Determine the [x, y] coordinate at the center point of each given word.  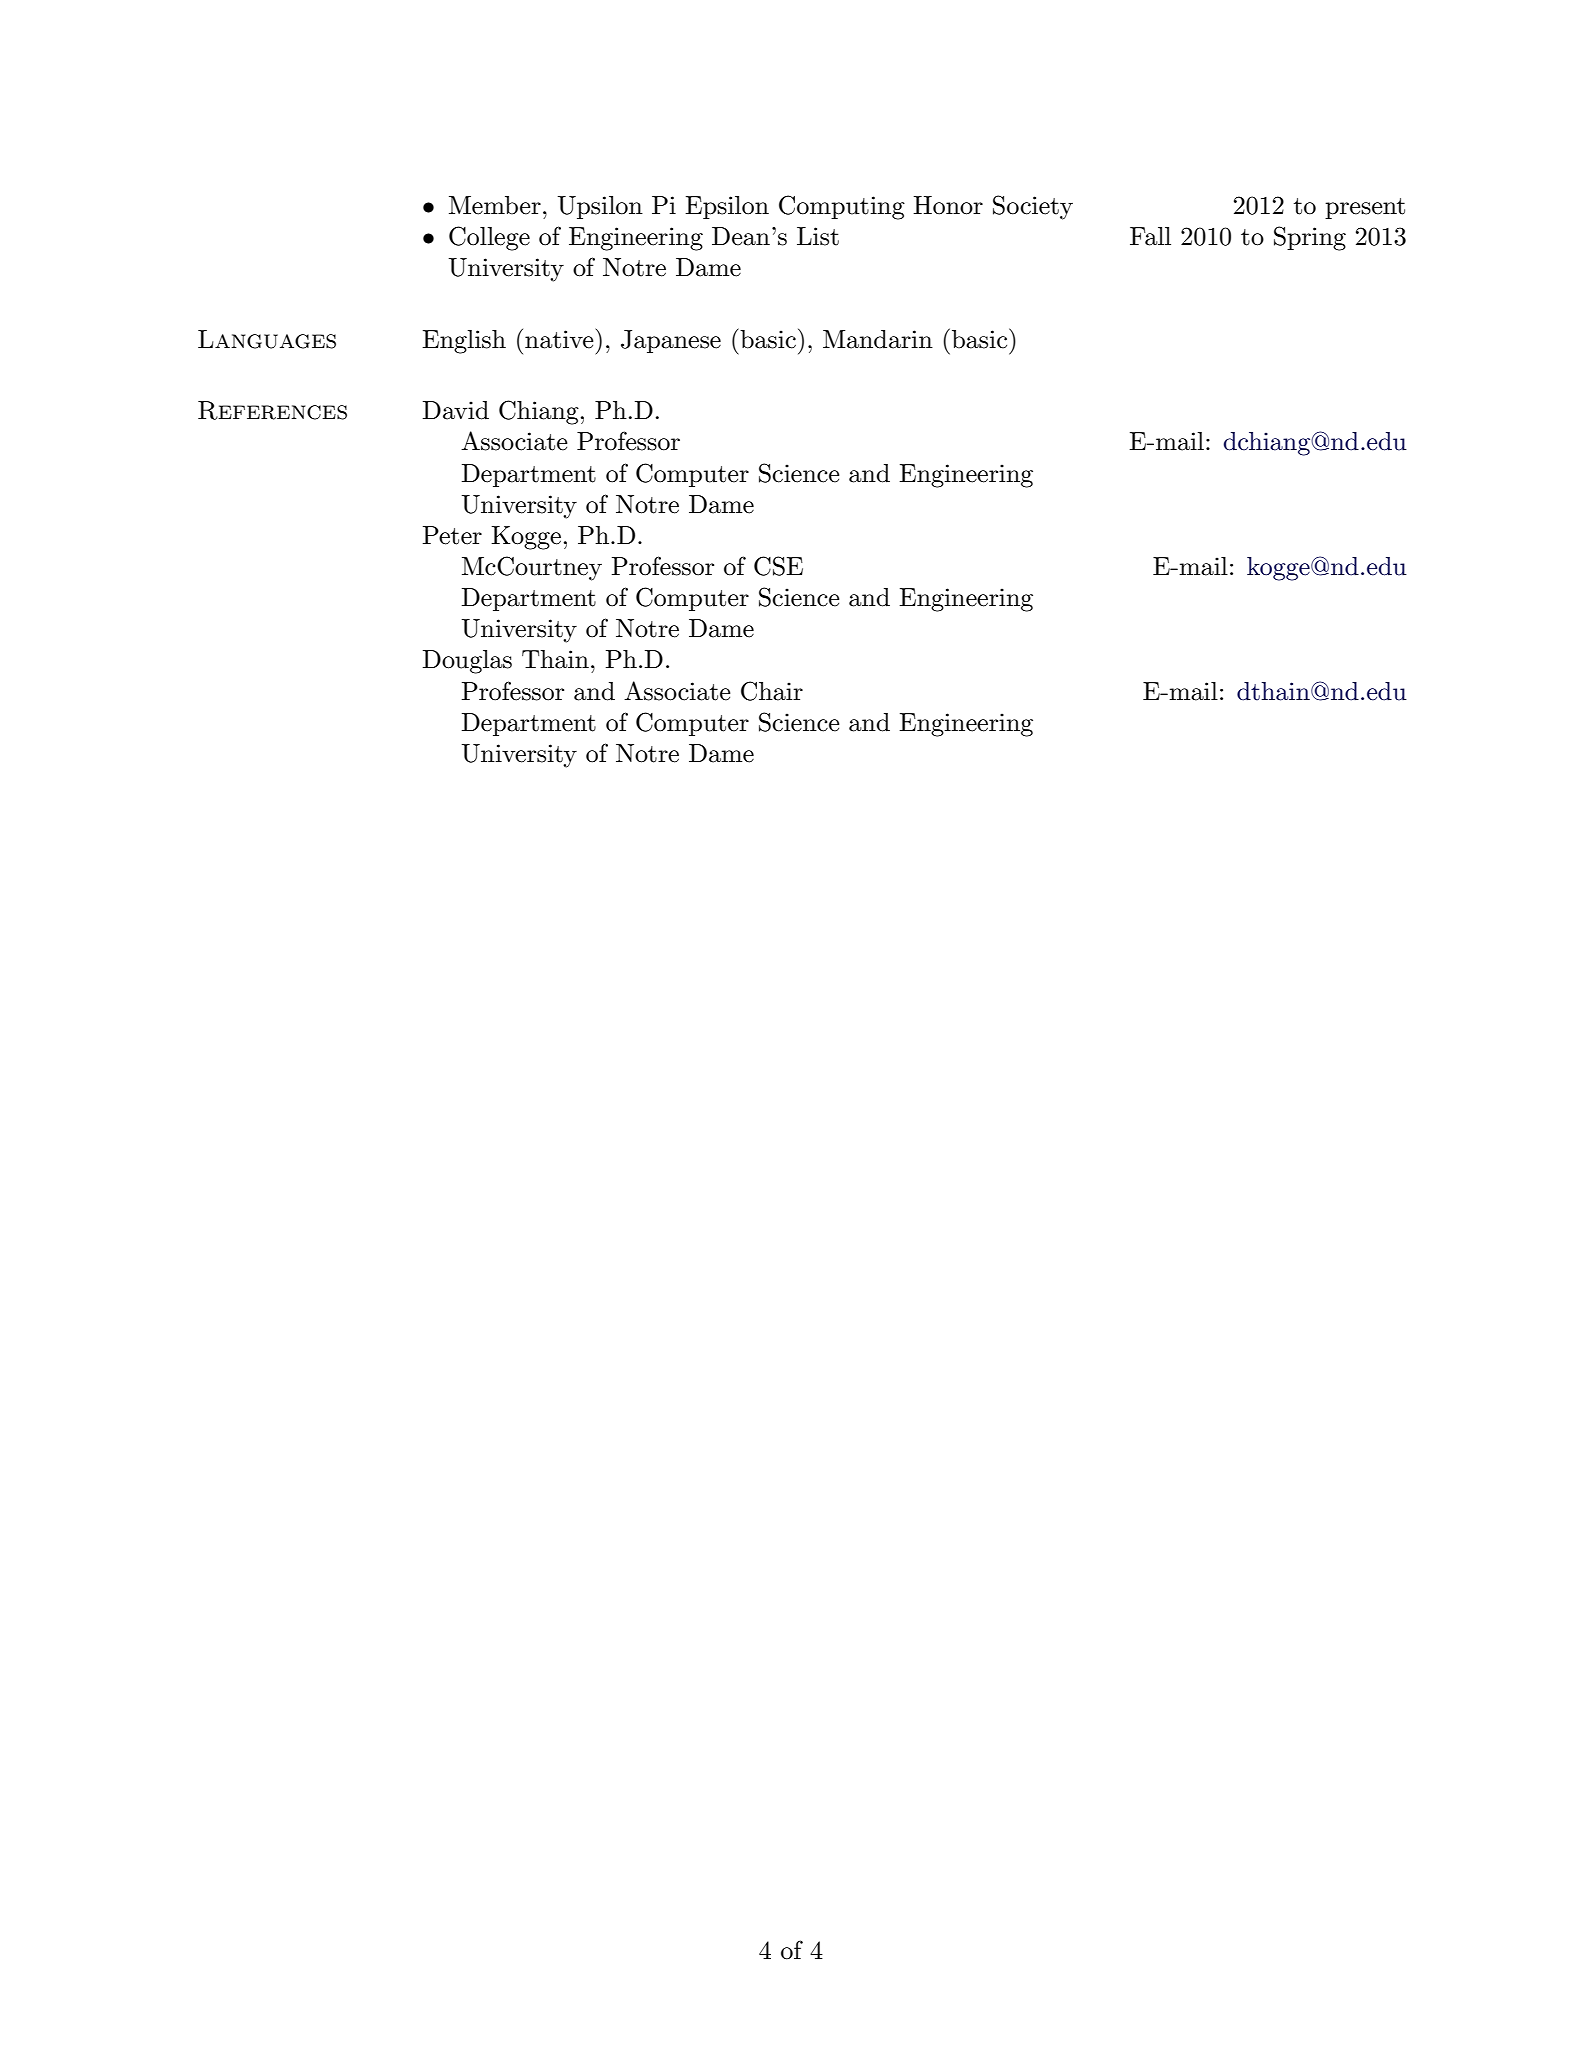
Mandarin [878, 339]
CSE [778, 566]
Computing [842, 207]
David [456, 410]
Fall [1150, 236]
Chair [772, 691]
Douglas [467, 662]
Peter [452, 535]
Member [495, 205]
